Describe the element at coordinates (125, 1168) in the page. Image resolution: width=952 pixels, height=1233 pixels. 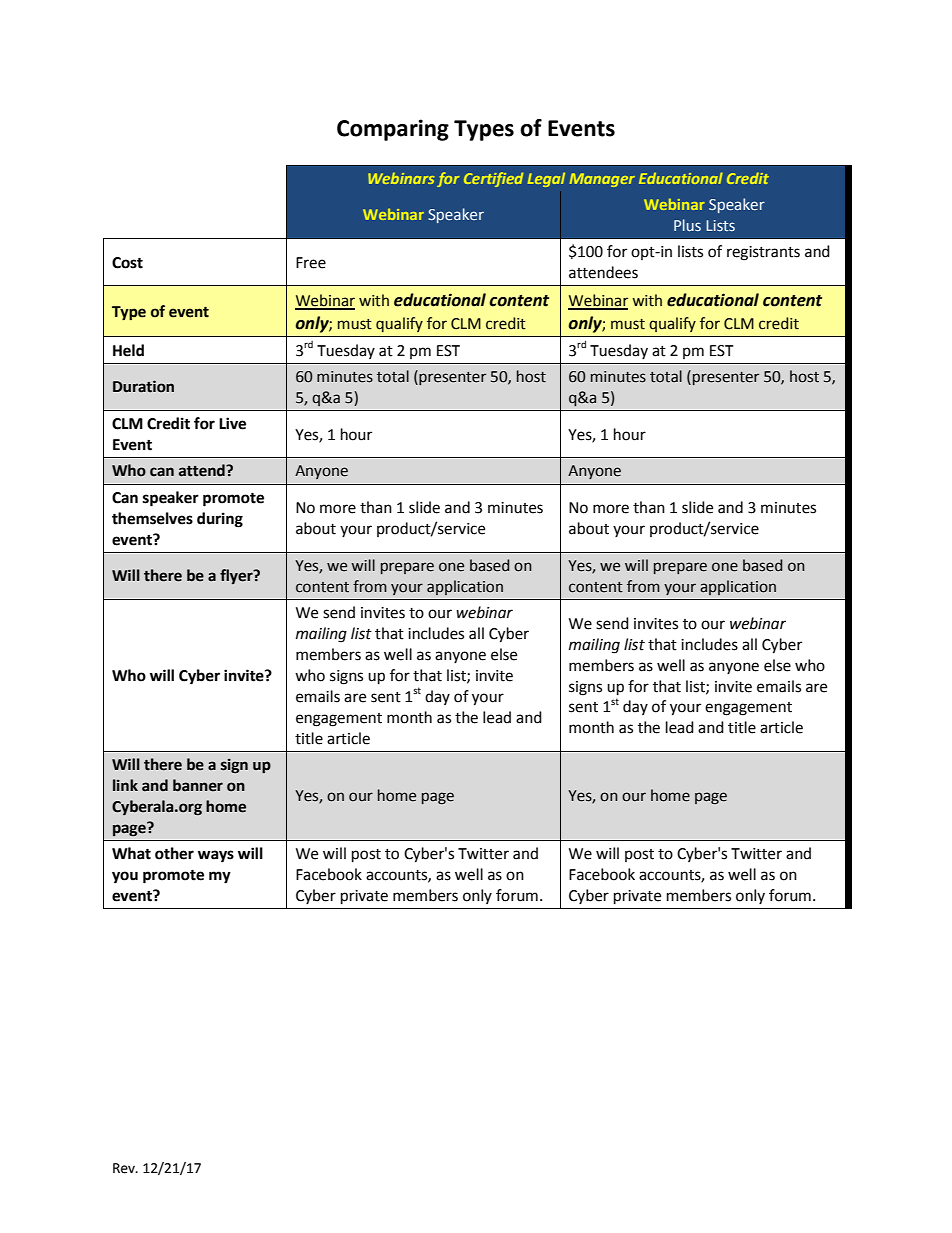
I see `Rev` at that location.
